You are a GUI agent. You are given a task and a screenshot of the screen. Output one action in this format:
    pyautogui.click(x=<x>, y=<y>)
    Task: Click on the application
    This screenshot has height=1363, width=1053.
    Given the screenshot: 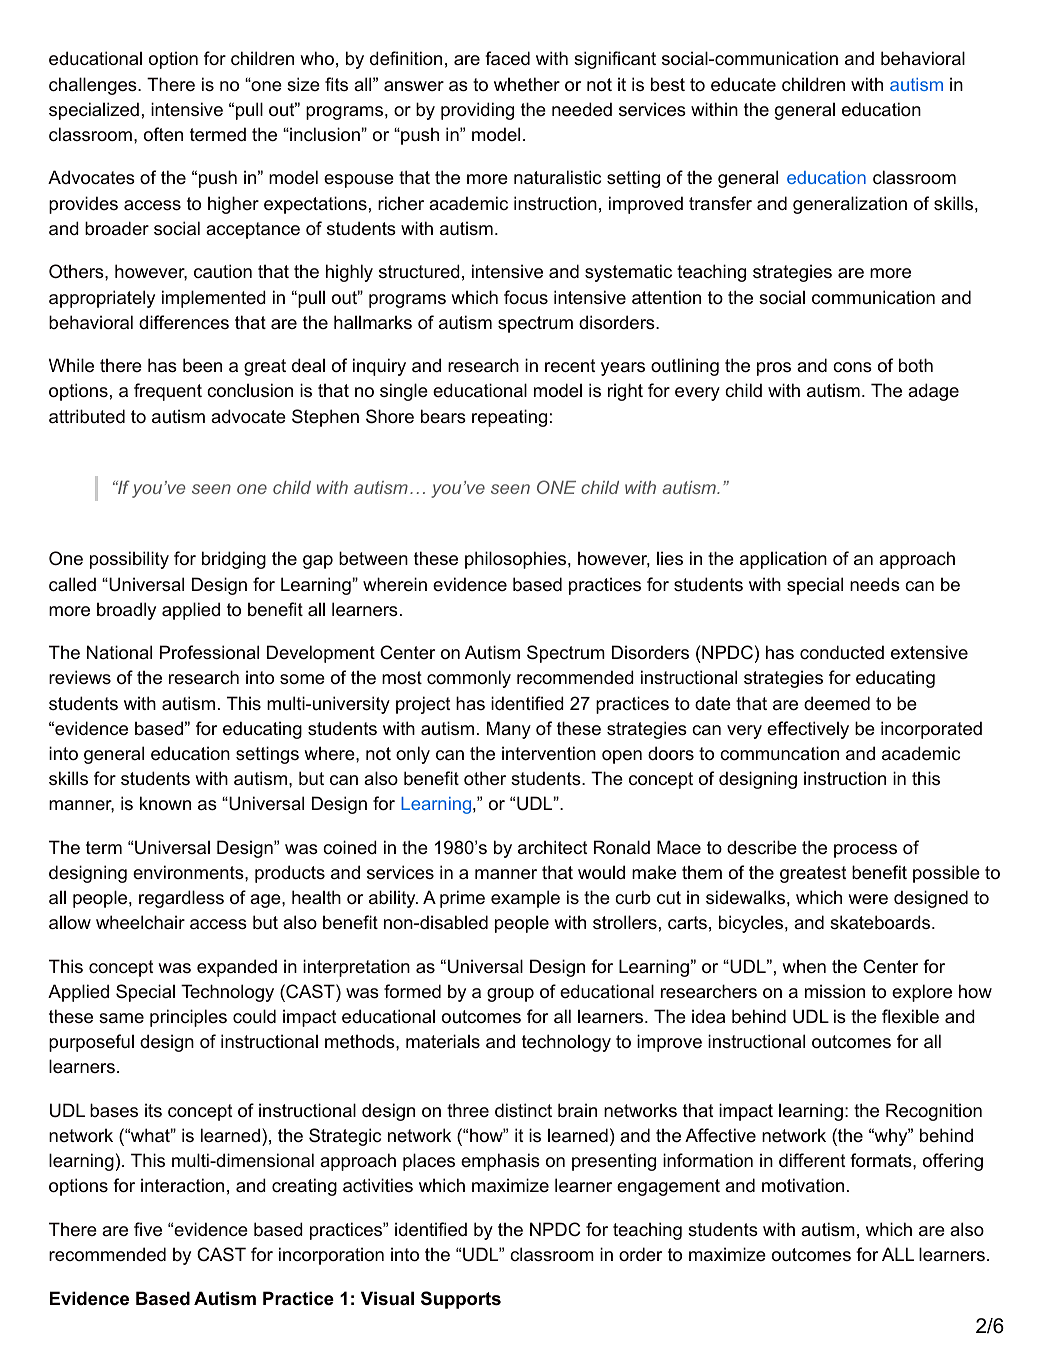 What is the action you would take?
    pyautogui.click(x=783, y=560)
